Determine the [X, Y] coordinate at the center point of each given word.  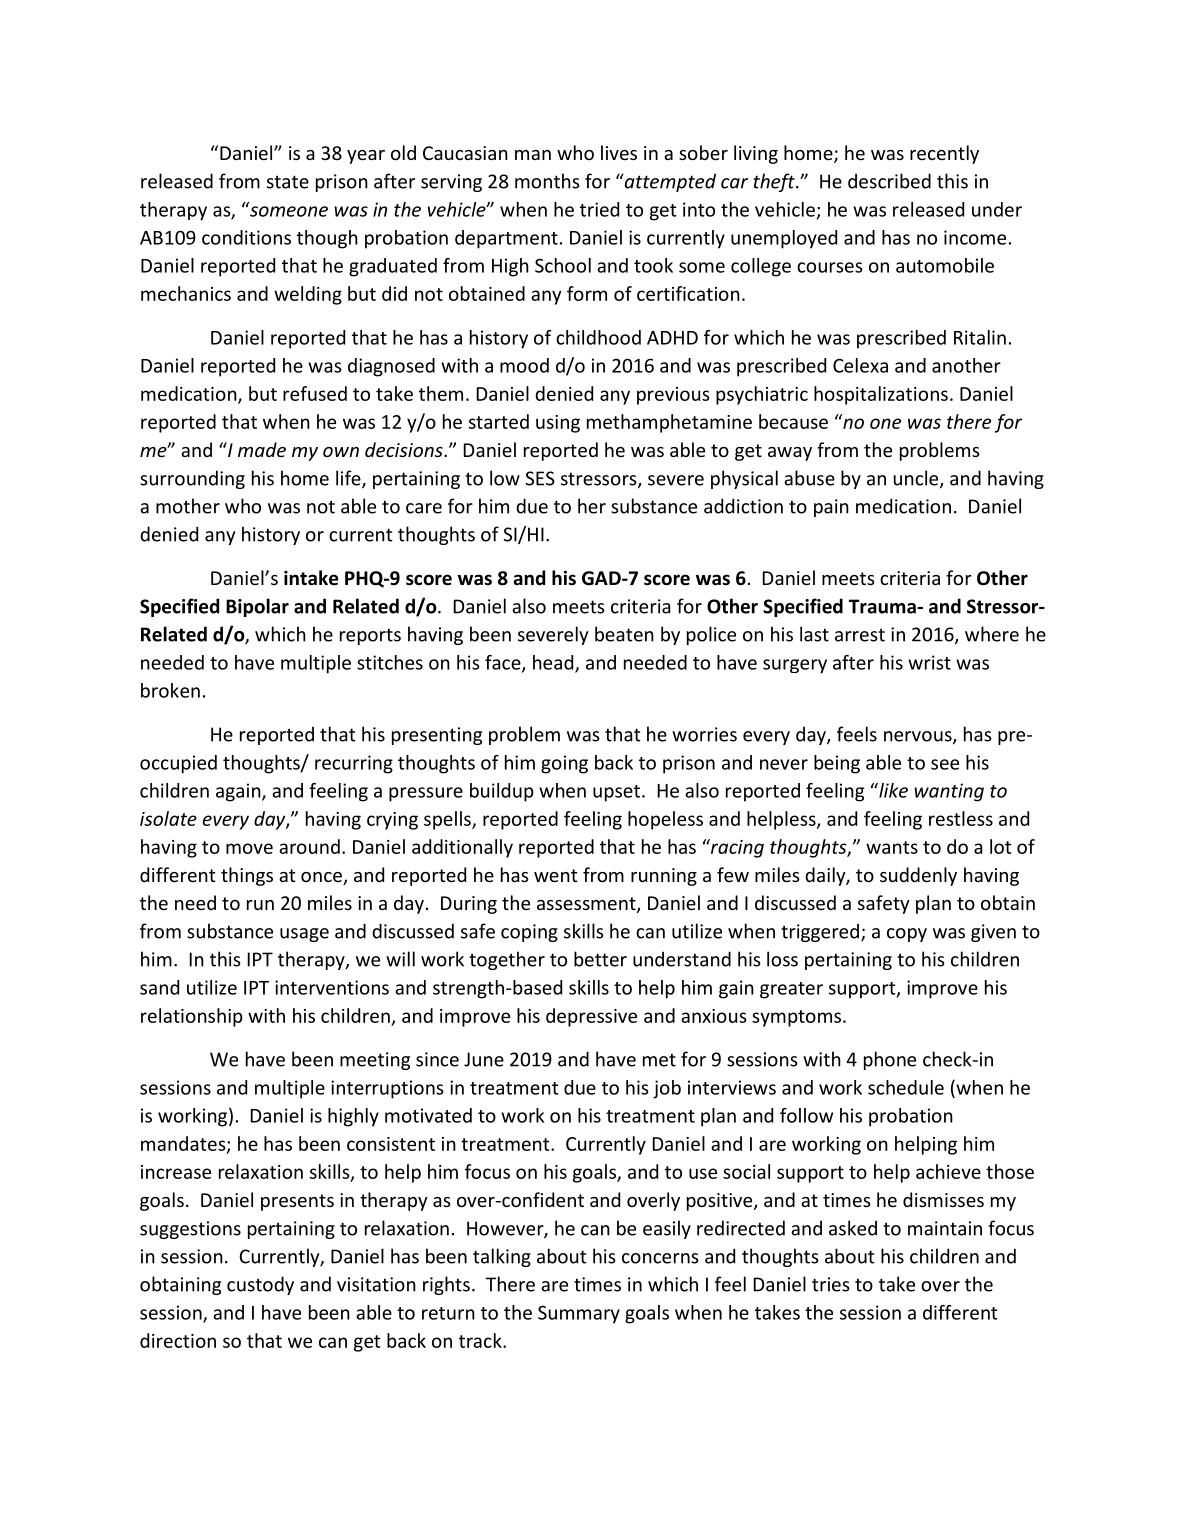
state [288, 182]
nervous [919, 737]
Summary [579, 1314]
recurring [354, 764]
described [889, 181]
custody [260, 1285]
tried [599, 209]
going [564, 764]
